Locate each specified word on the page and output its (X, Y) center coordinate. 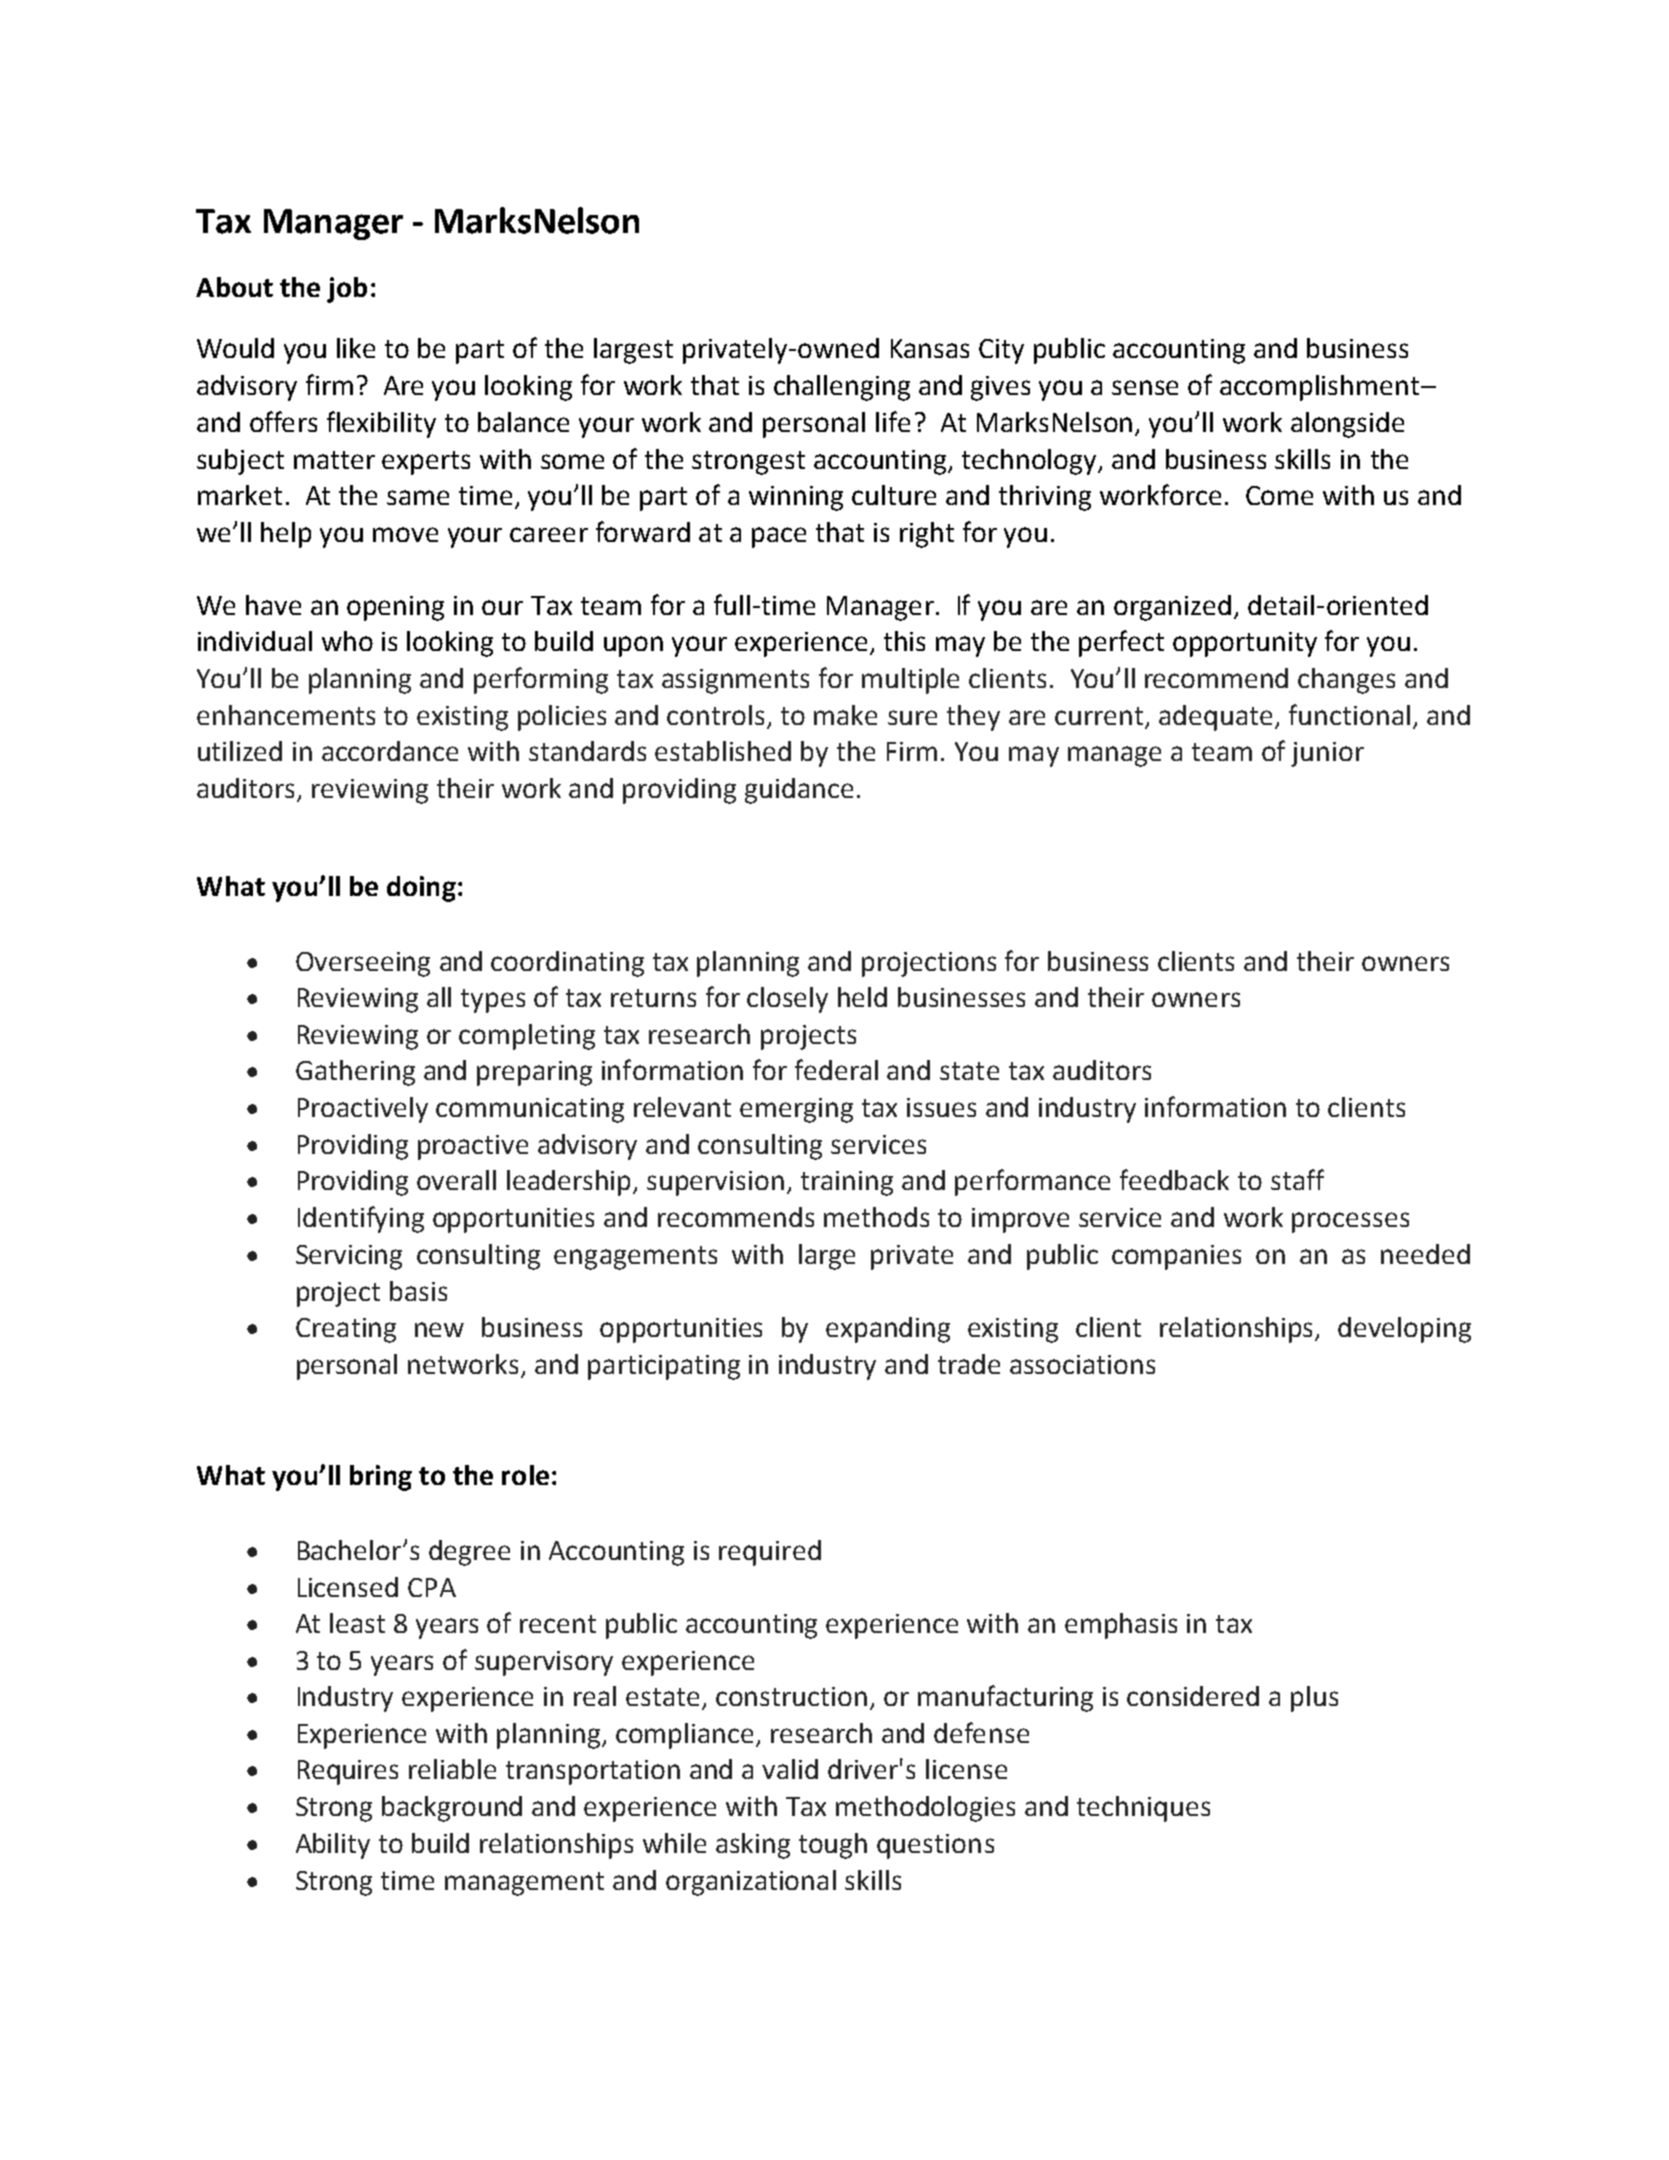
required (770, 1553)
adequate (1217, 718)
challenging (842, 388)
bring (381, 1478)
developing (1404, 1330)
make (845, 715)
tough (833, 1846)
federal (836, 1069)
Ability (333, 1846)
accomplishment (1321, 388)
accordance (390, 751)
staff (1297, 1179)
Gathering (355, 1073)
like (356, 348)
